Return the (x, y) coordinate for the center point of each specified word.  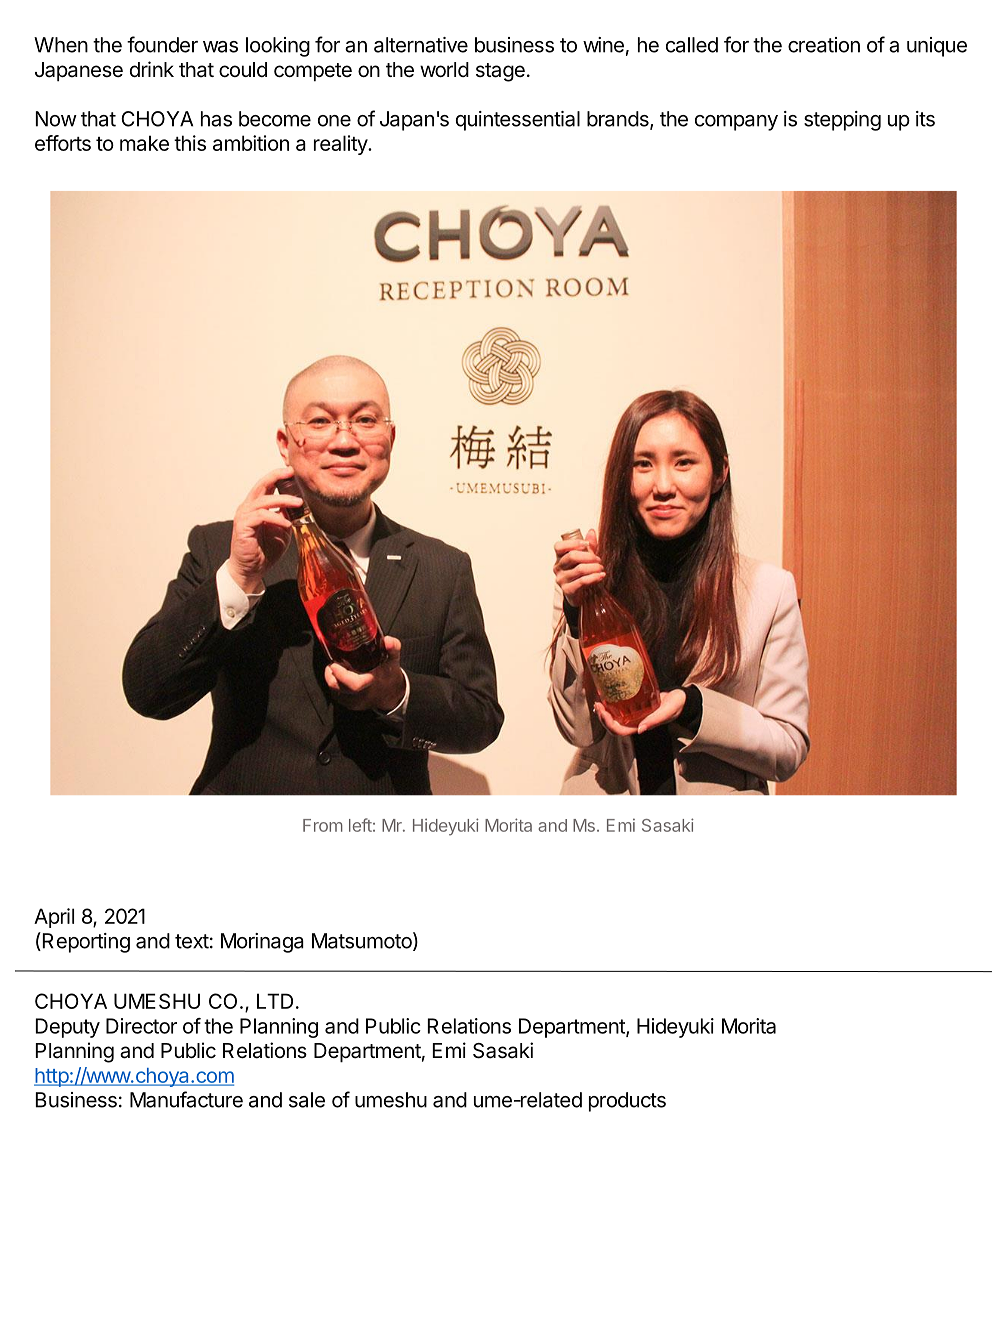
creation (824, 45)
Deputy (68, 1028)
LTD (275, 1001)
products (627, 1102)
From (323, 825)
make (144, 143)
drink (152, 69)
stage (500, 72)
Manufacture (186, 1099)
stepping (842, 121)
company (736, 123)
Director (141, 1026)
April (54, 918)
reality (341, 145)
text (192, 941)
